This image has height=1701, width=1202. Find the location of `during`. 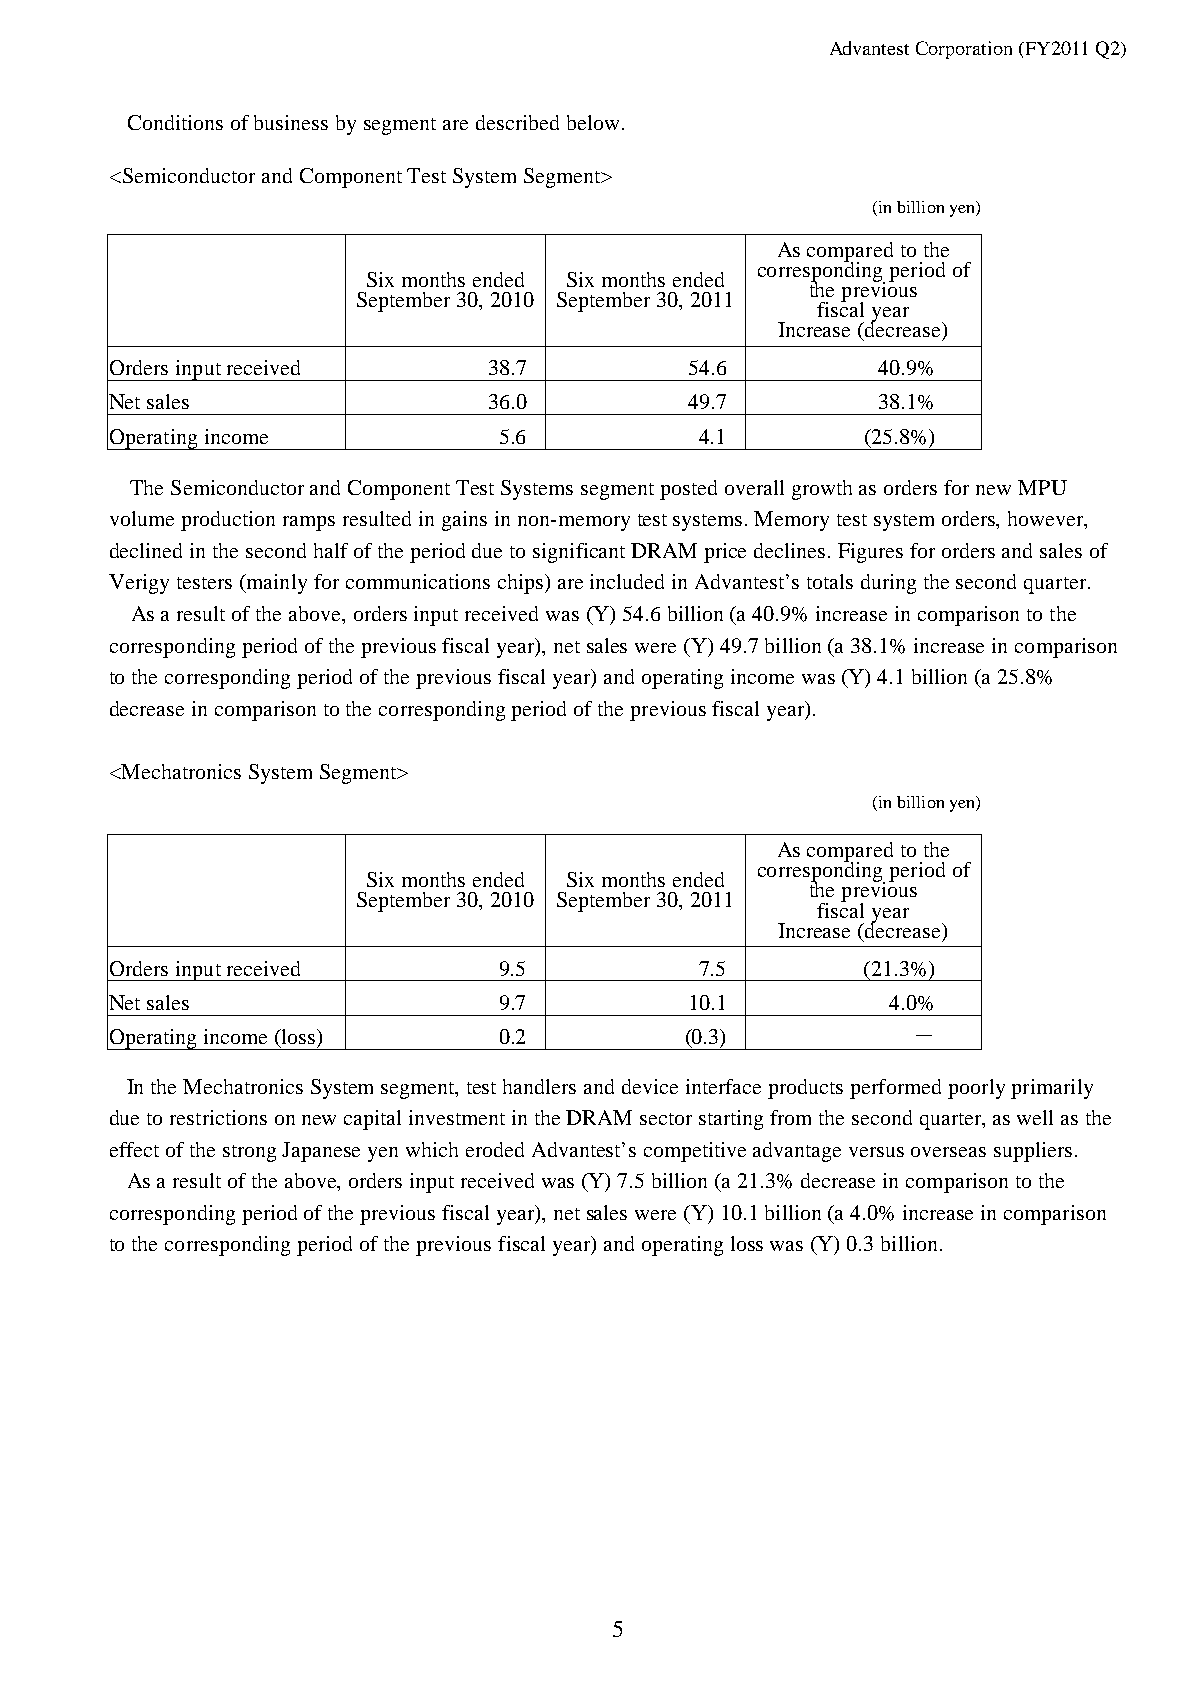

during is located at coordinates (888, 584).
